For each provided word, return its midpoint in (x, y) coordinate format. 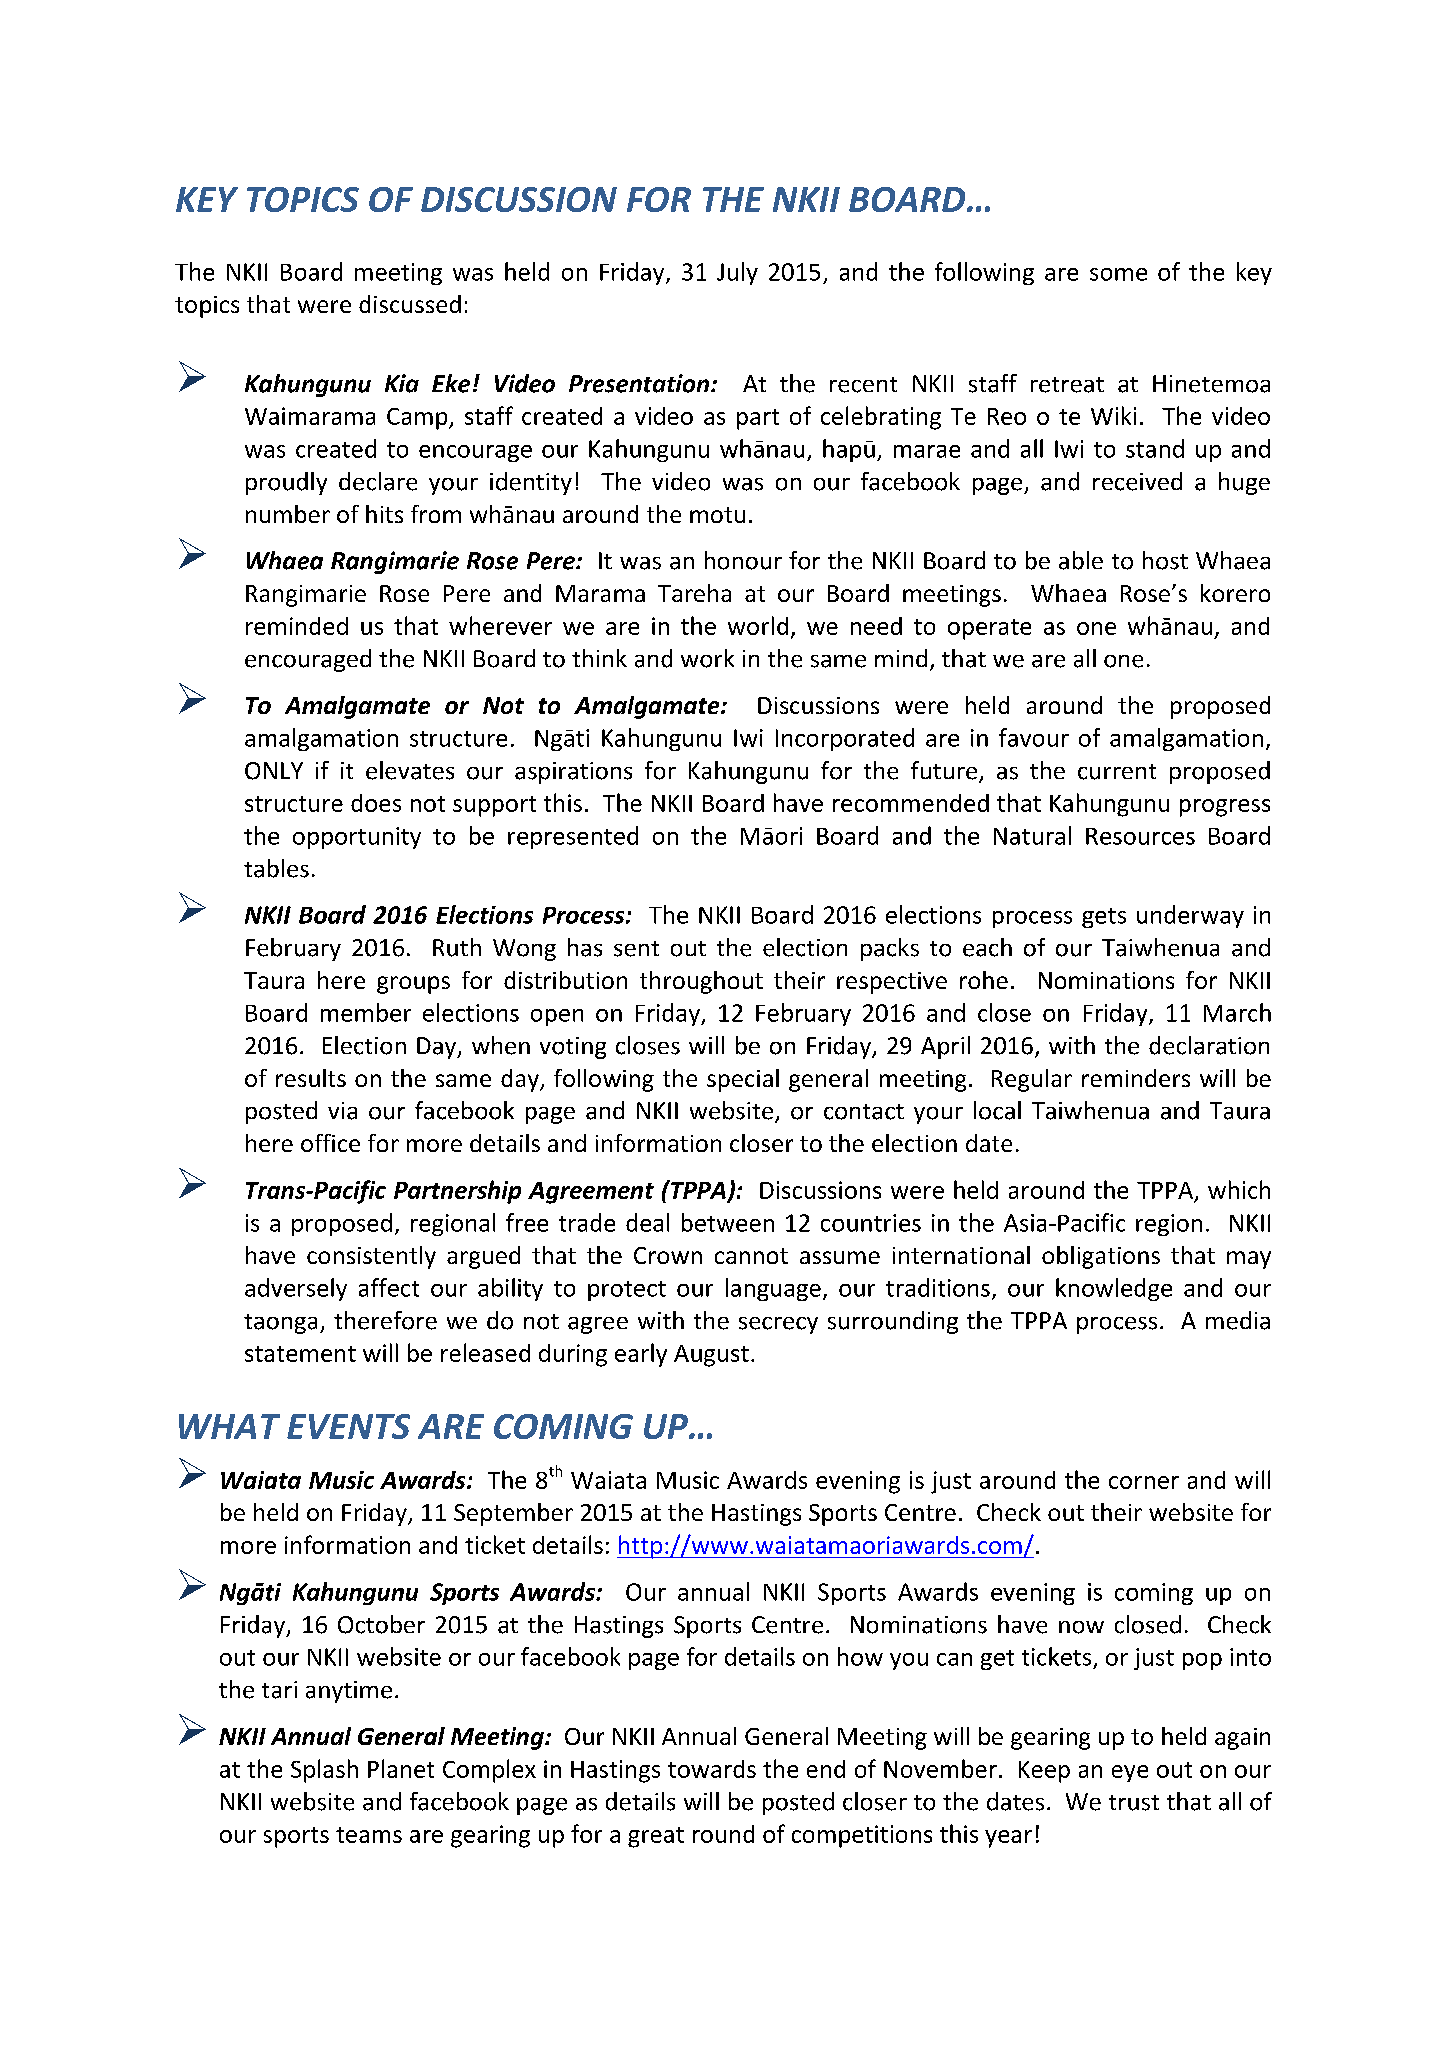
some (1118, 274)
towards (712, 1769)
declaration (1209, 1045)
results (311, 1078)
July (737, 273)
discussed (410, 304)
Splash (324, 1771)
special (743, 1080)
